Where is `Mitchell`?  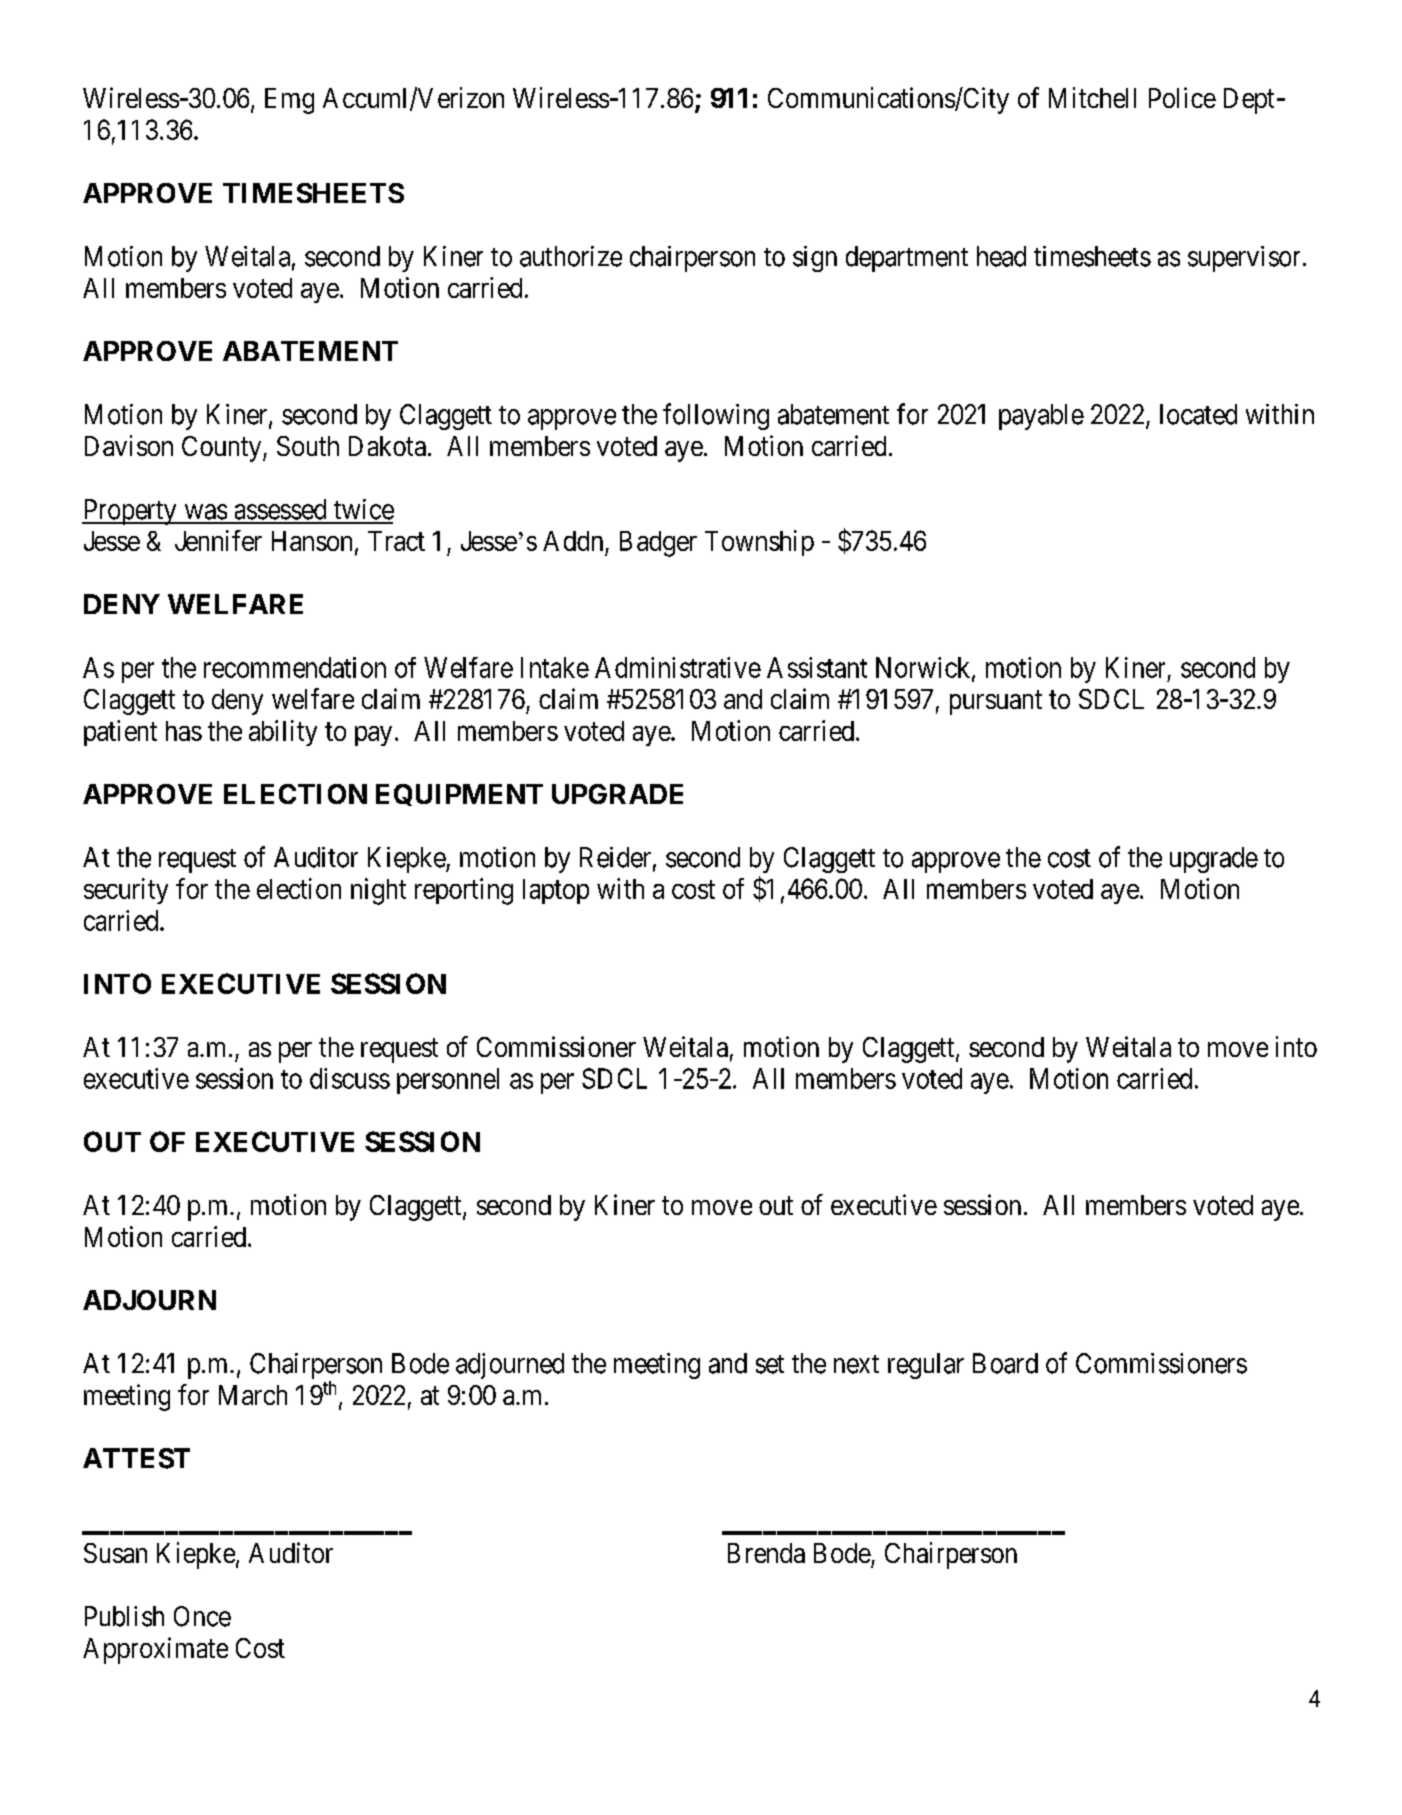
Mitchell is located at coordinates (1092, 97).
